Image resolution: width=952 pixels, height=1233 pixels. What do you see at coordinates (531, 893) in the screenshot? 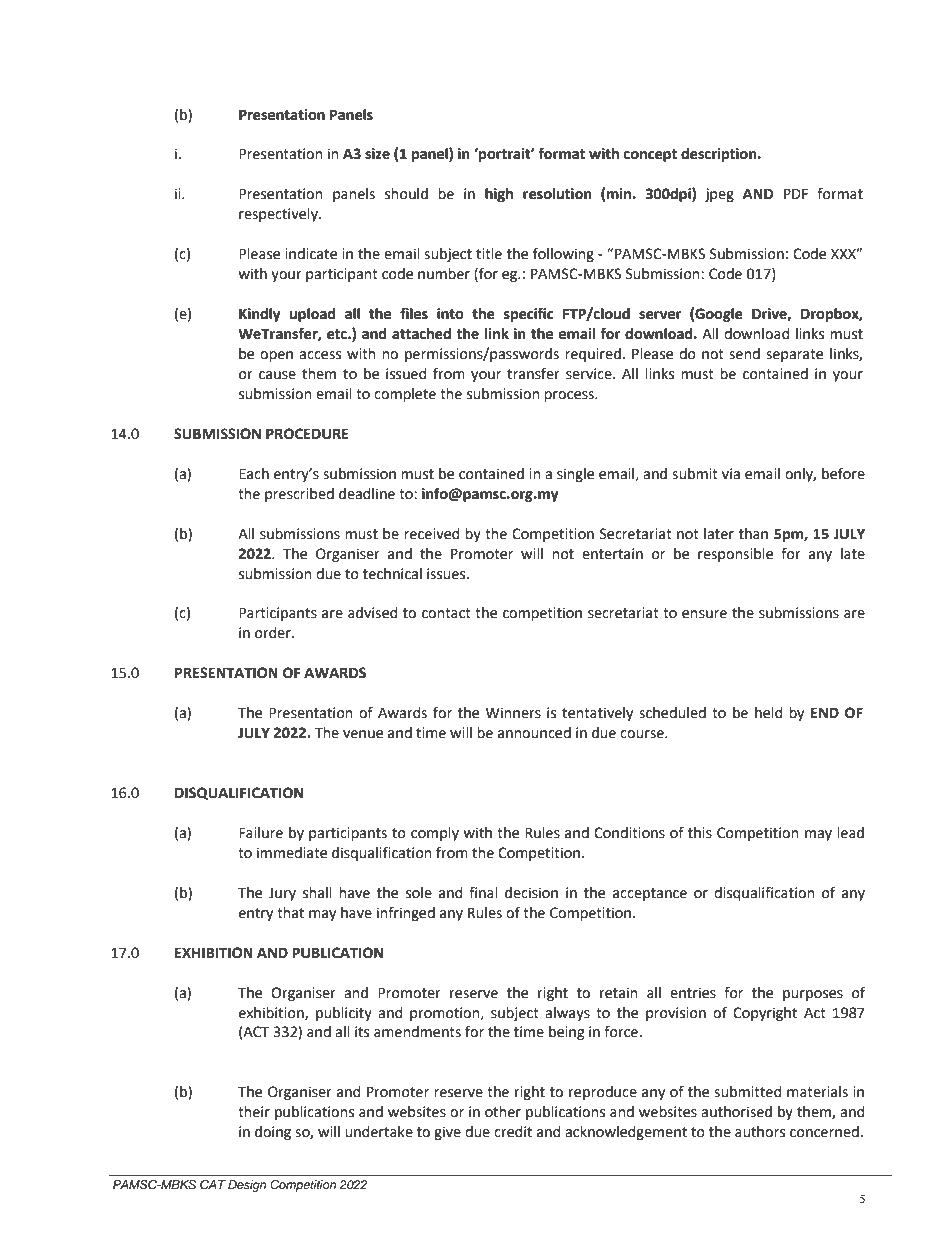
I see `decision` at bounding box center [531, 893].
